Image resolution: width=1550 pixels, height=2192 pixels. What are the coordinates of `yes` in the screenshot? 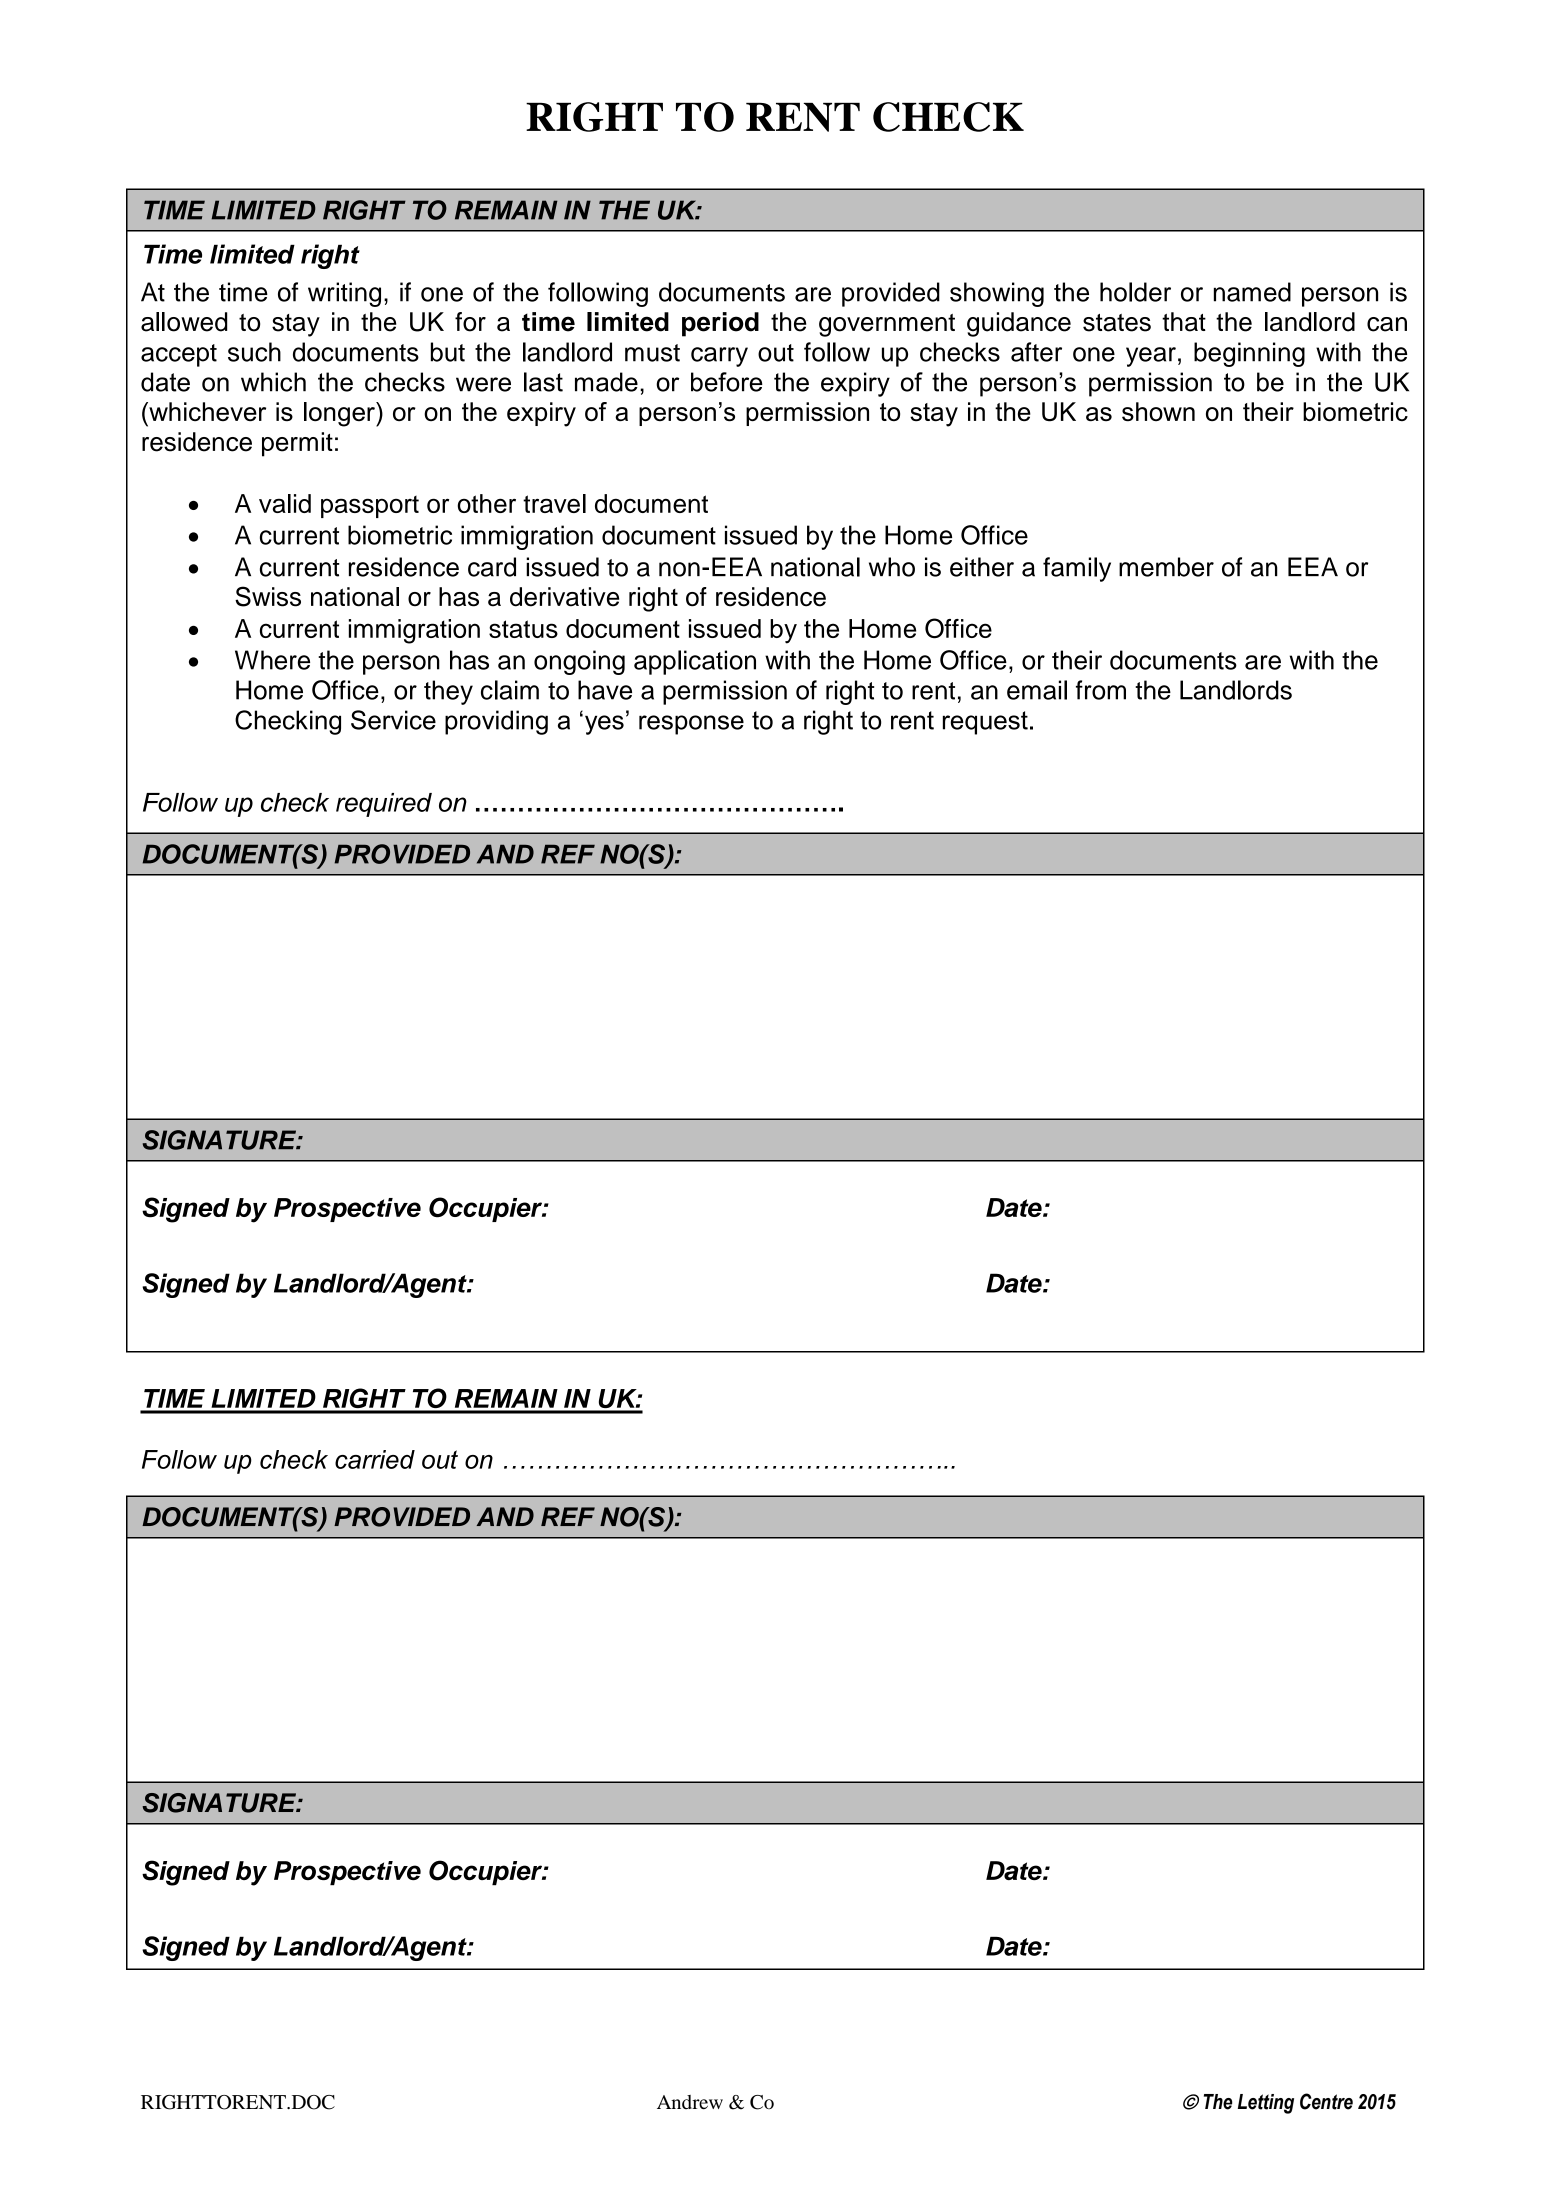 It's located at (604, 725).
